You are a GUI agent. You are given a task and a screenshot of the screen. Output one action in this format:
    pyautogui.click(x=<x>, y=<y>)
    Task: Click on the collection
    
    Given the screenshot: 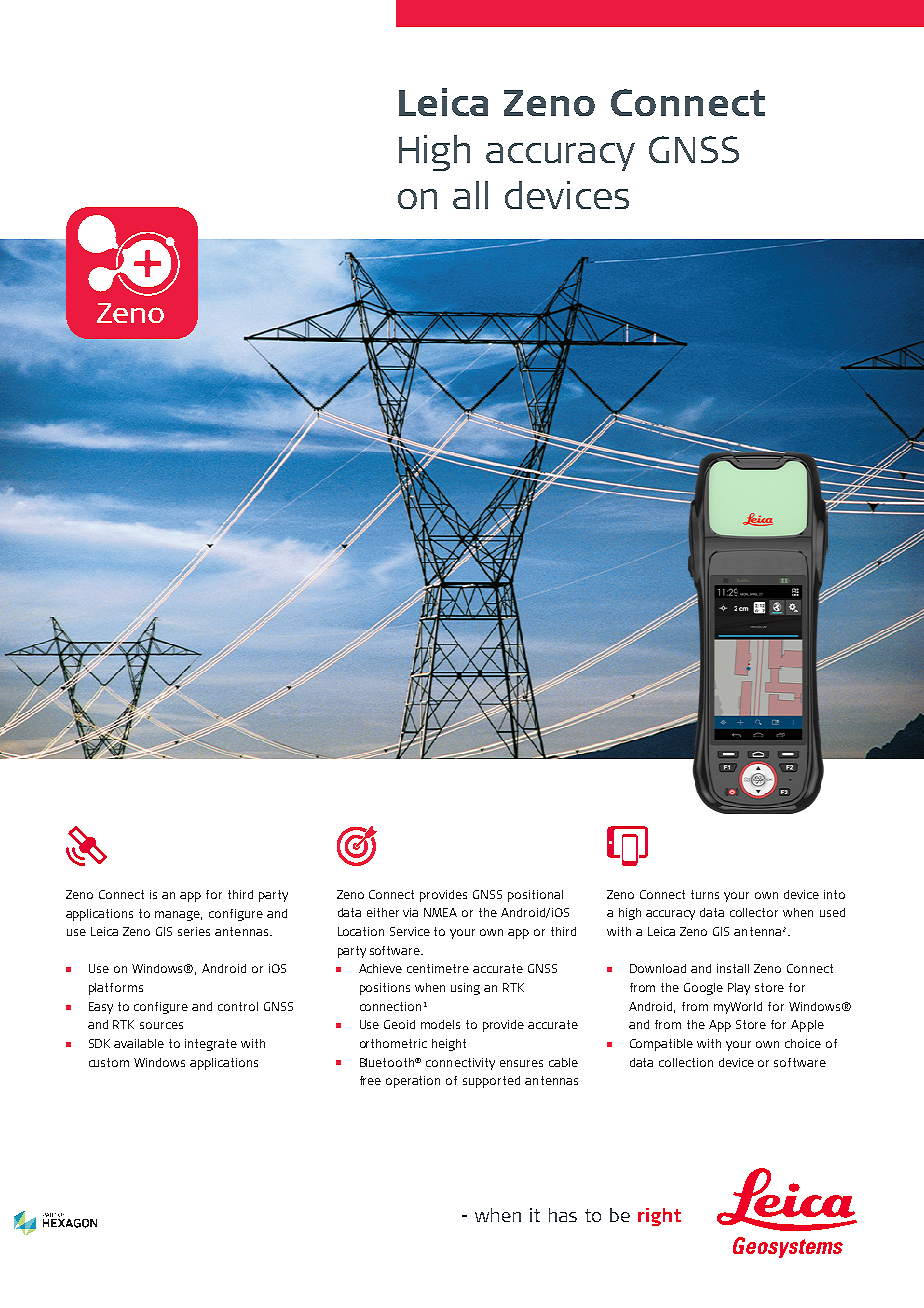 What is the action you would take?
    pyautogui.click(x=686, y=1062)
